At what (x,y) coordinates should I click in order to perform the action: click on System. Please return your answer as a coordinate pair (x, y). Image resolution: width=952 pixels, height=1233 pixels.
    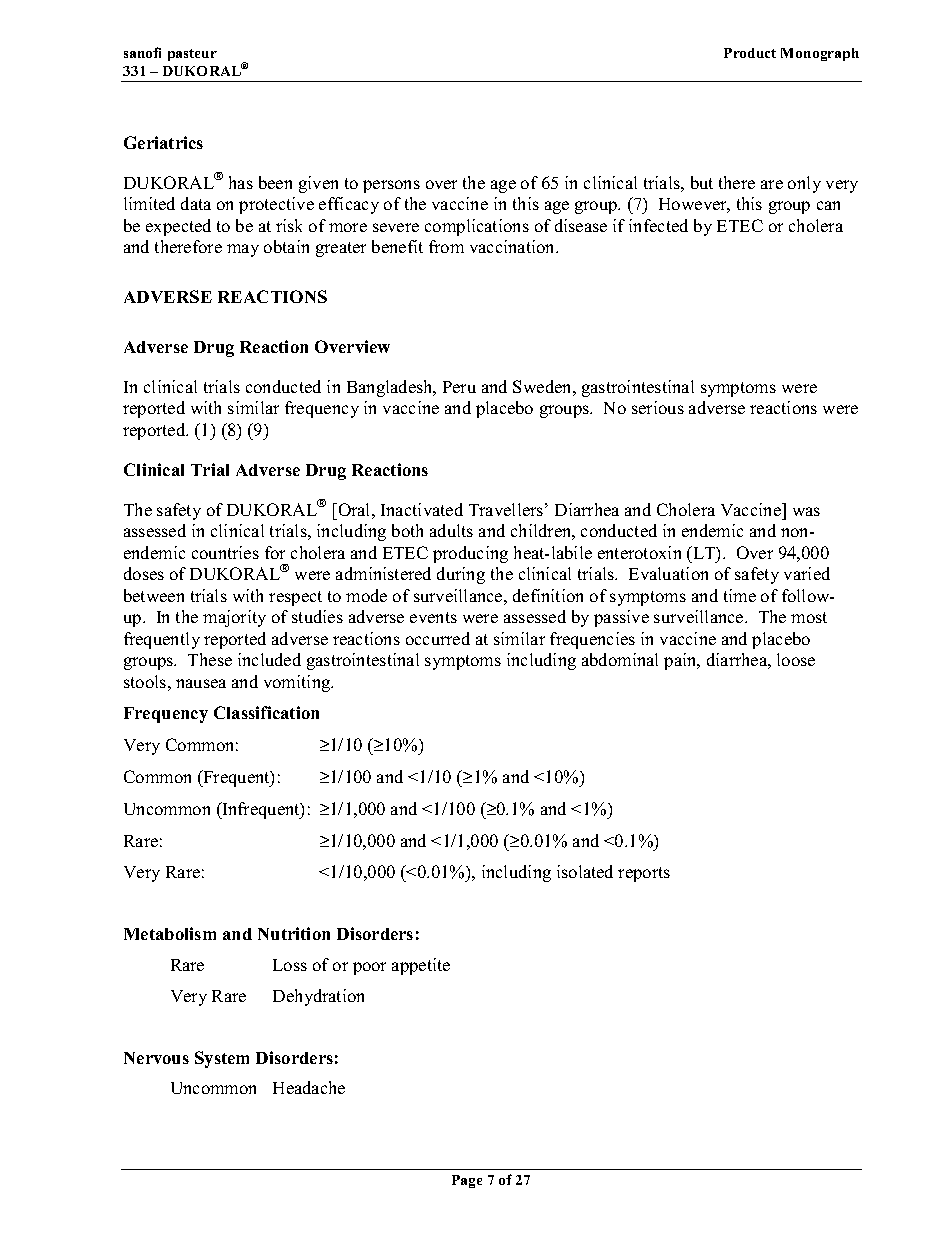
    Looking at the image, I should click on (222, 1059).
